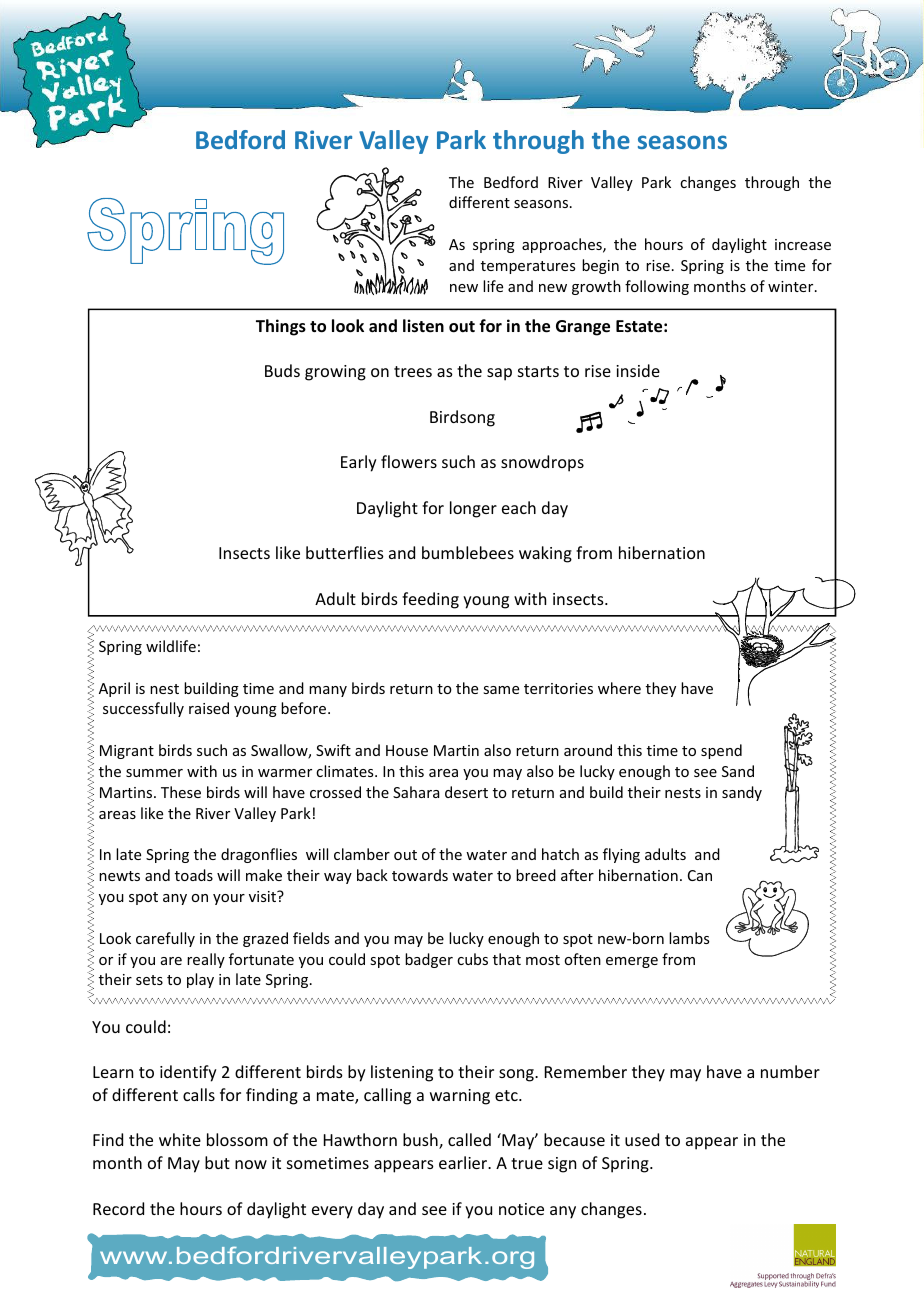  I want to click on temperatures, so click(528, 267).
